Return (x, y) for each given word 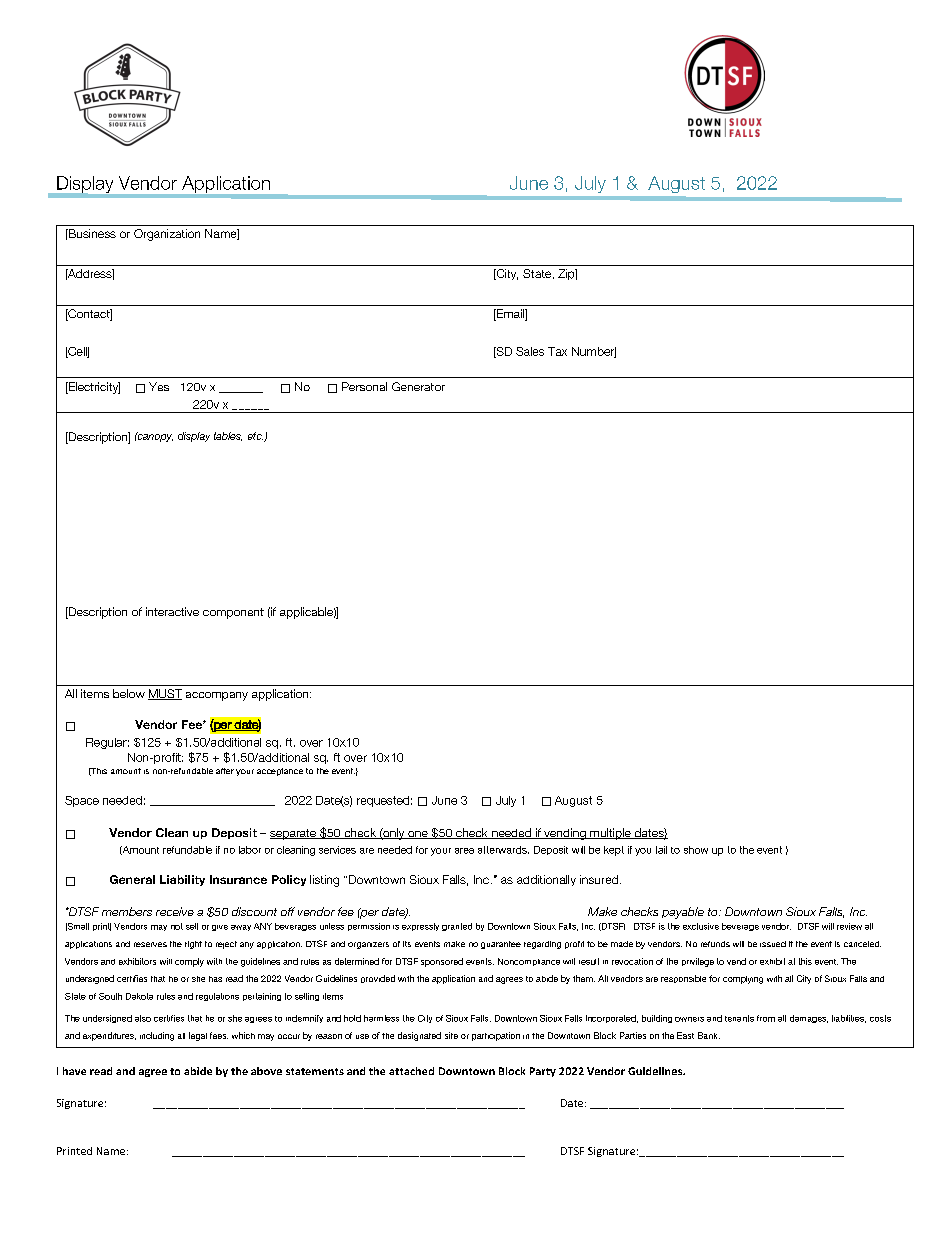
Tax (557, 351)
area (464, 851)
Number (594, 352)
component (233, 613)
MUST (165, 694)
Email (510, 315)
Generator (418, 386)
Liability (182, 880)
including (157, 1036)
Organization (167, 235)
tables (228, 436)
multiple (610, 834)
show (696, 850)
